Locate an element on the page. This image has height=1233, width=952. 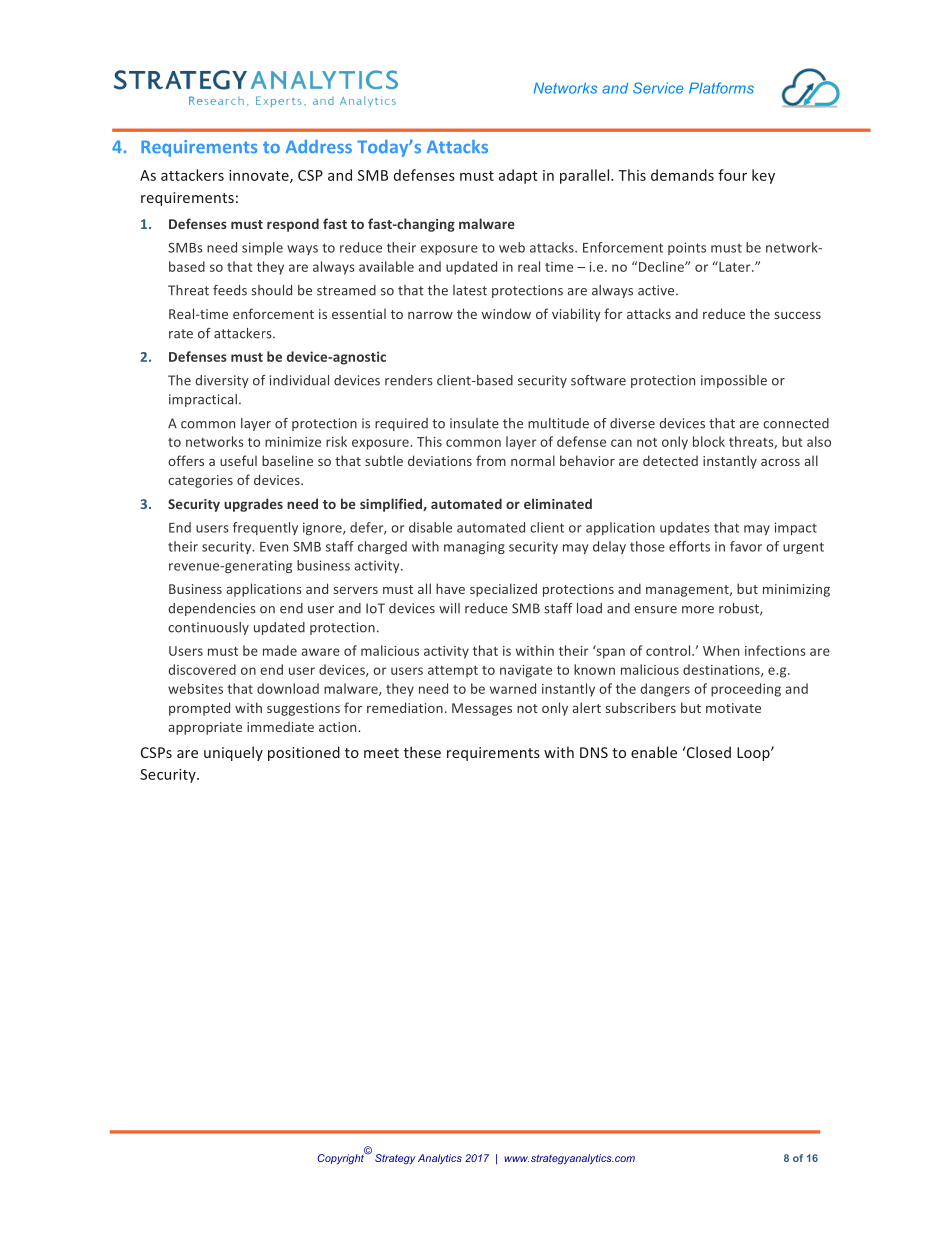
insulate is located at coordinates (474, 423).
